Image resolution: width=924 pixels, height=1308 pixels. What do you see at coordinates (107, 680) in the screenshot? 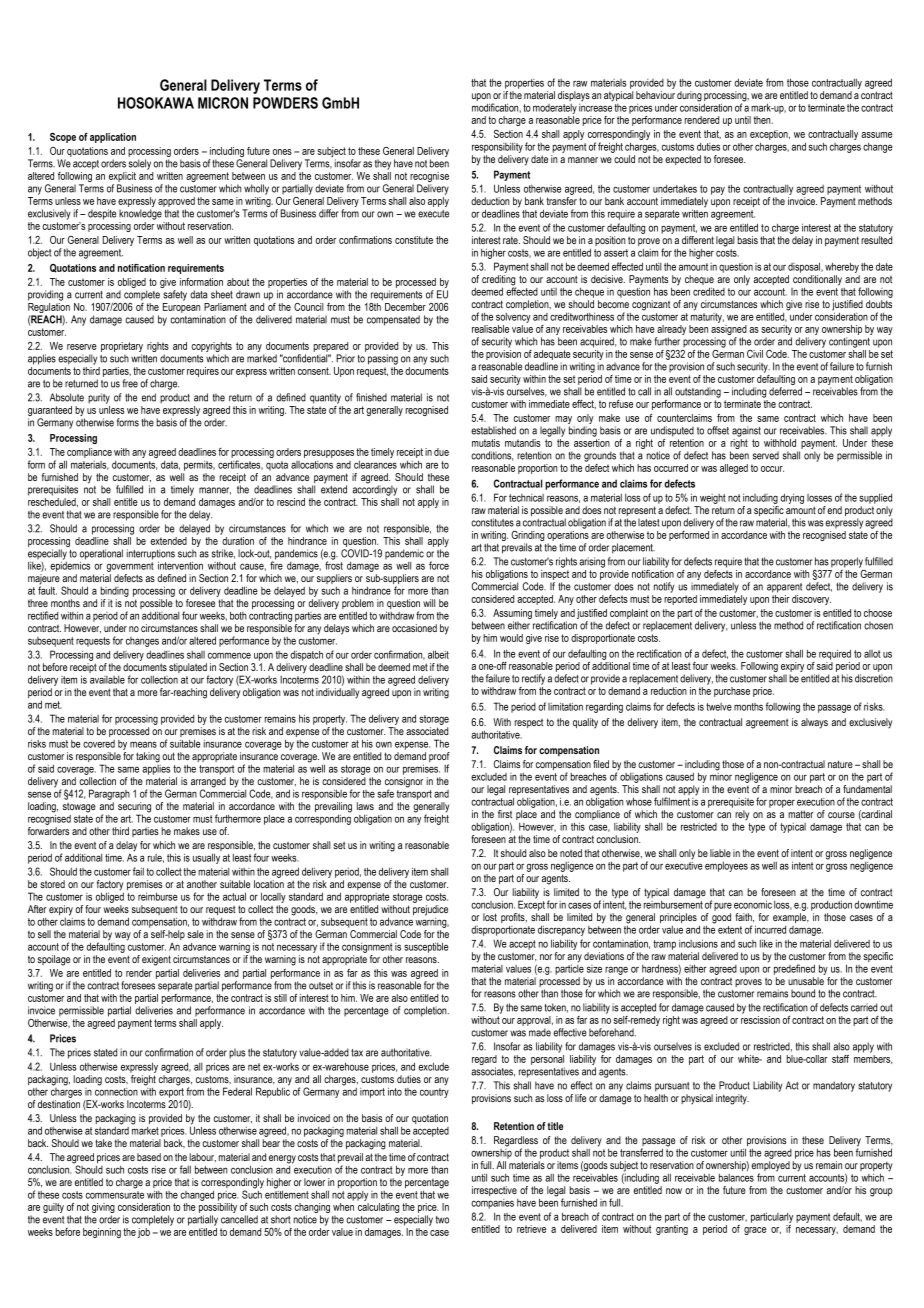
I see `available` at bounding box center [107, 680].
